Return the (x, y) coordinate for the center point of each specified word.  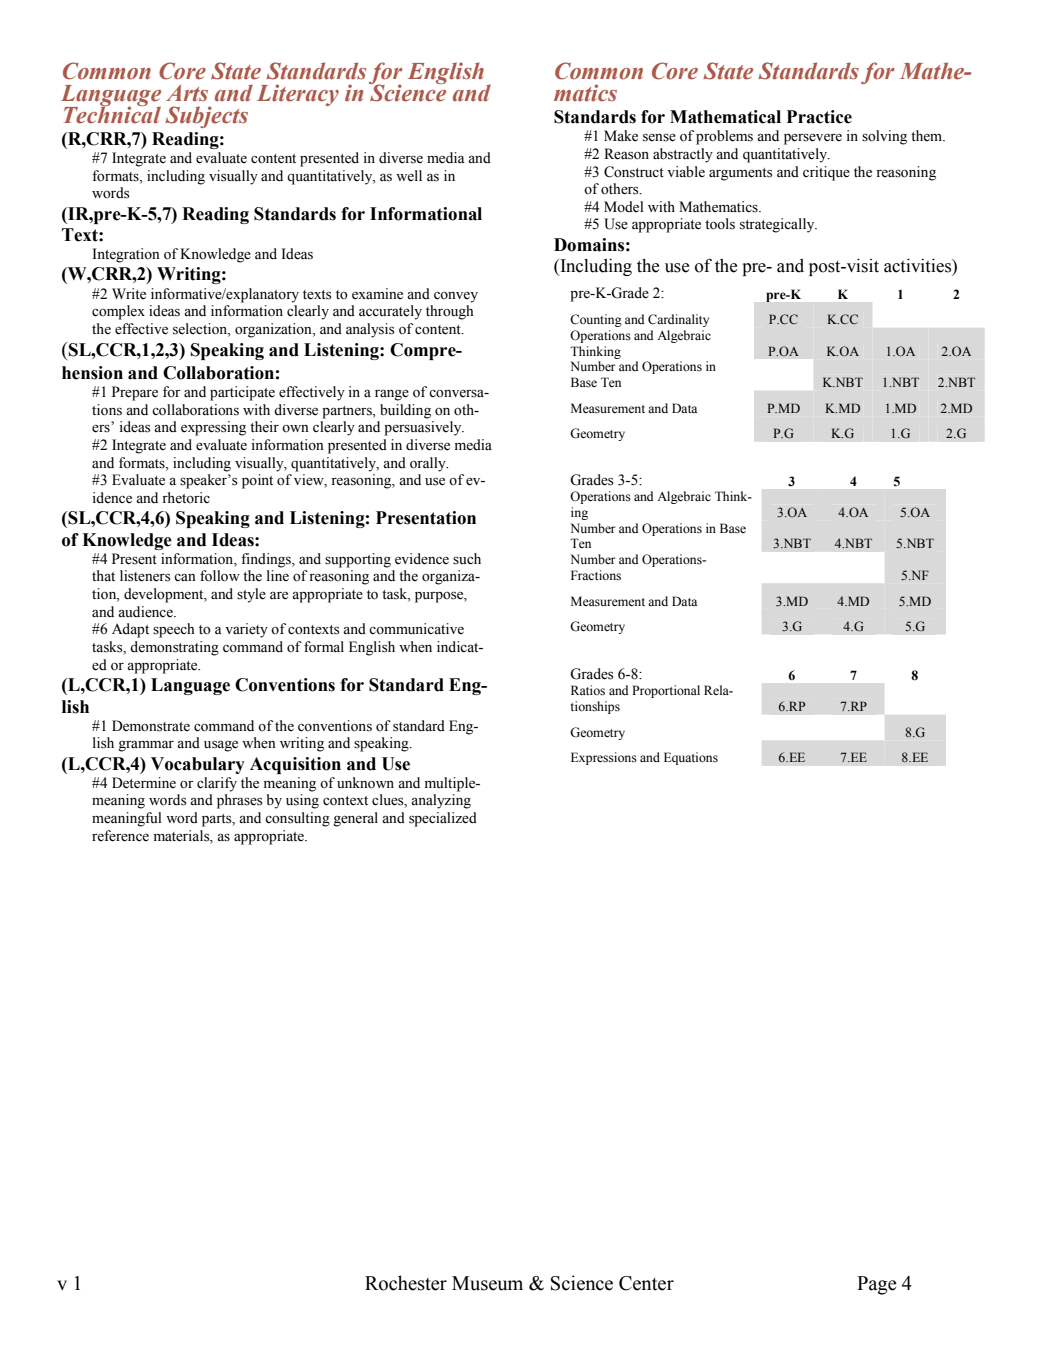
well (409, 176)
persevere (813, 139)
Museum (487, 1283)
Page (877, 1285)
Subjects (206, 117)
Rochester (406, 1283)
